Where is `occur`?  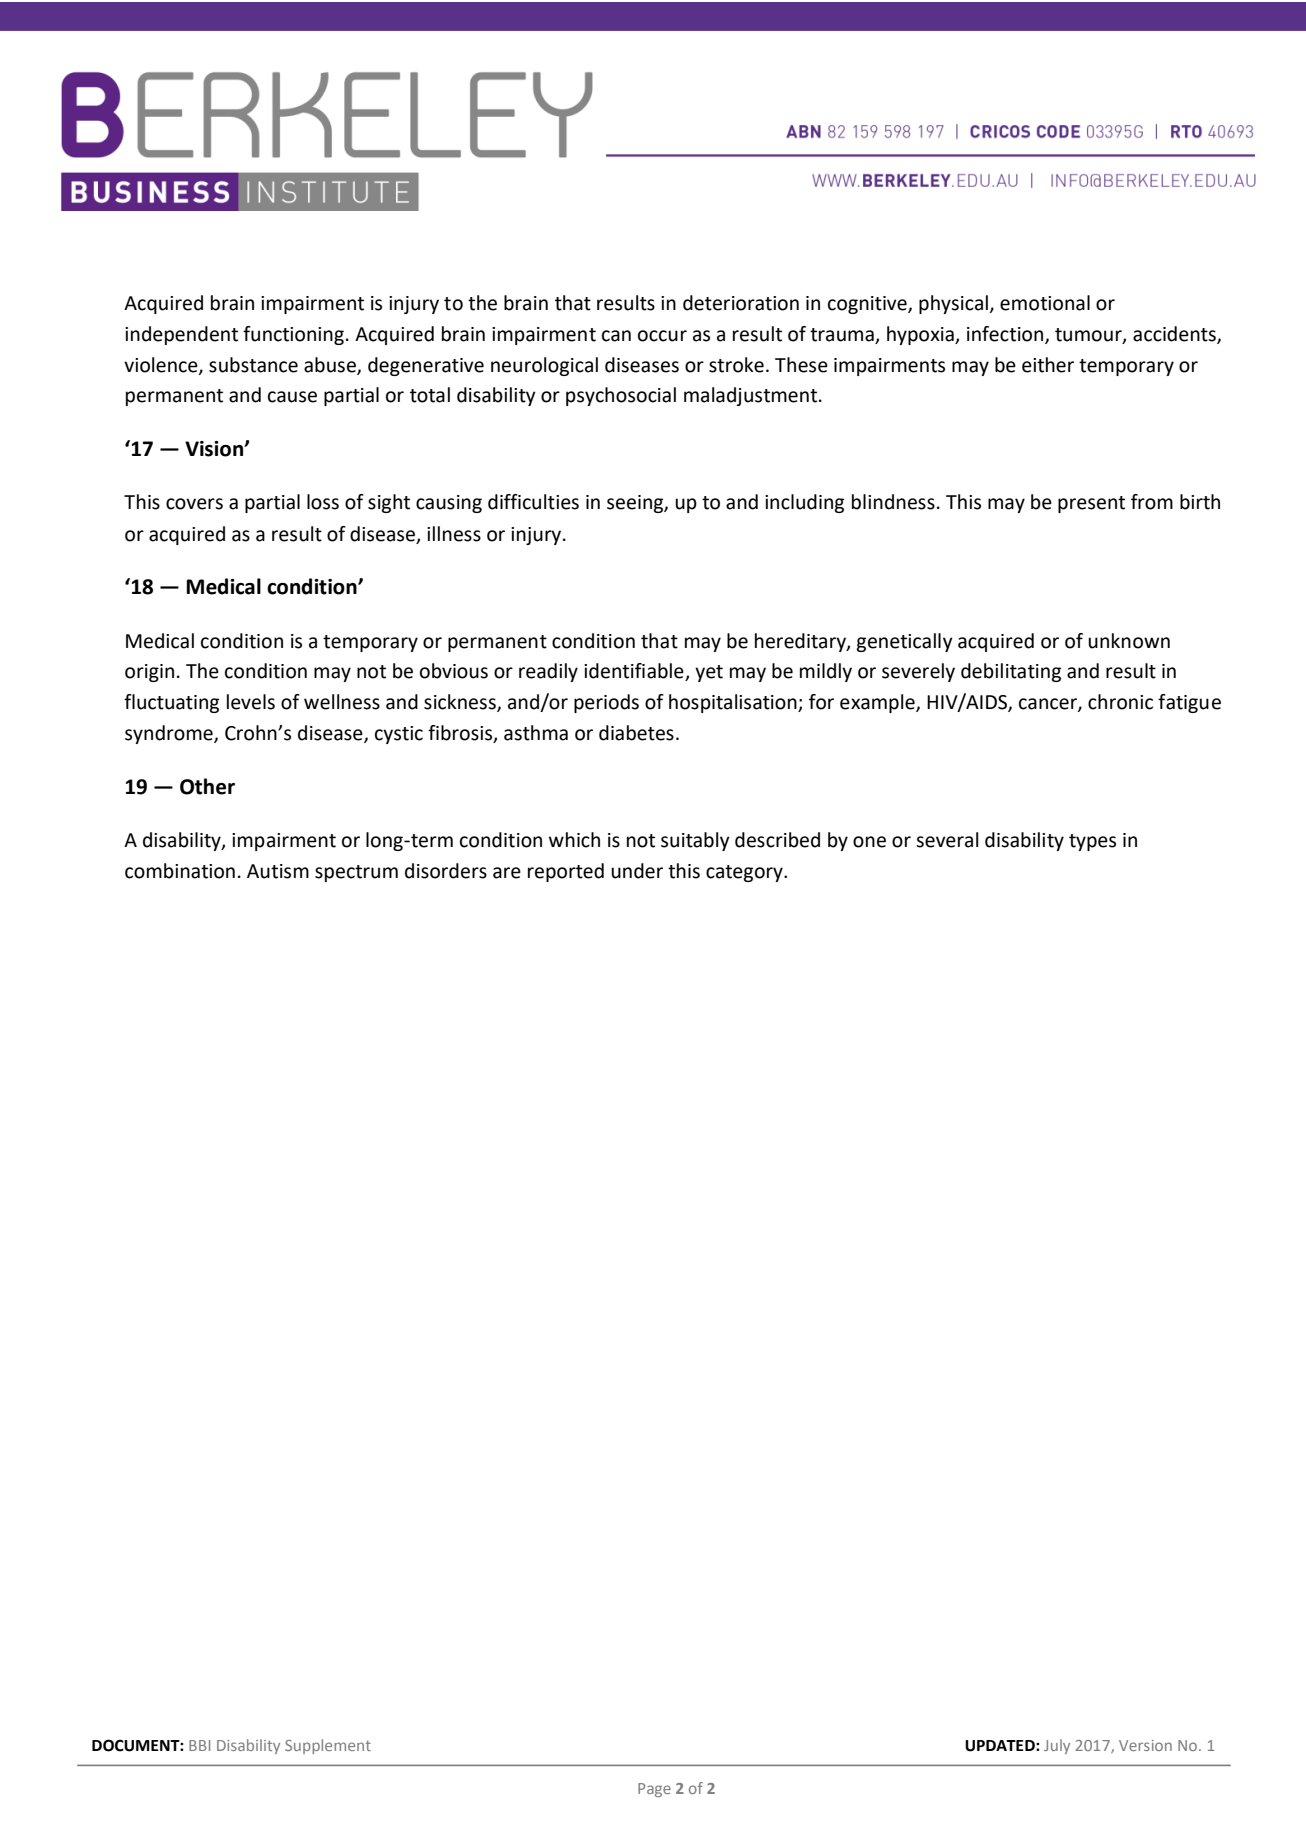 occur is located at coordinates (662, 336).
